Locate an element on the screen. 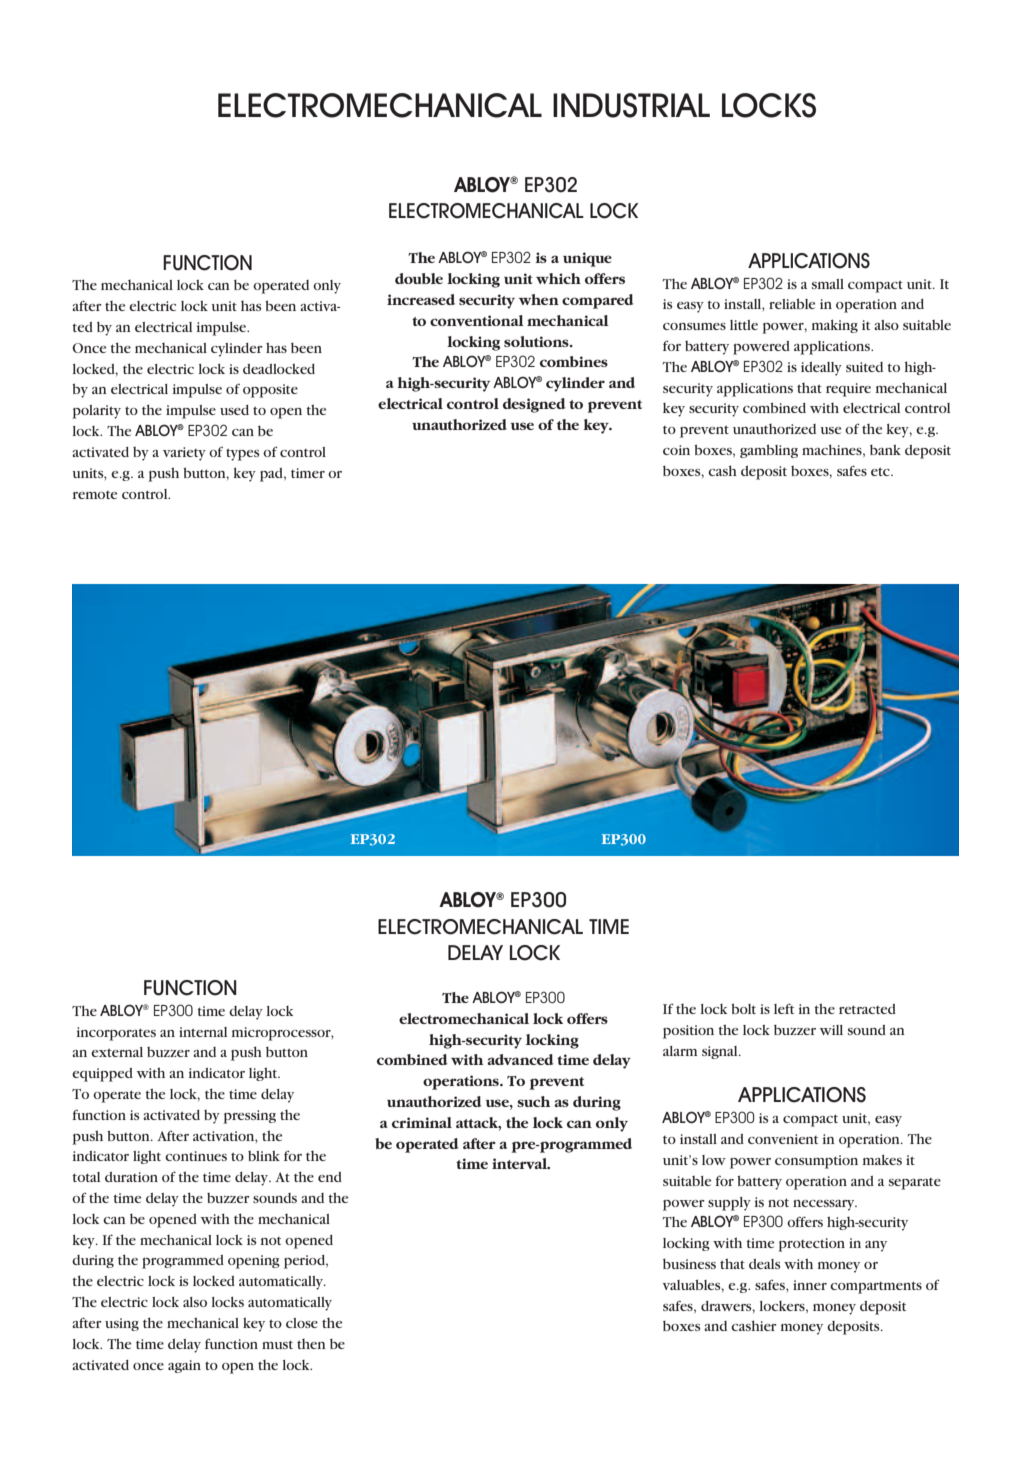 This screenshot has width=1032, height=1458. then is located at coordinates (311, 1344).
